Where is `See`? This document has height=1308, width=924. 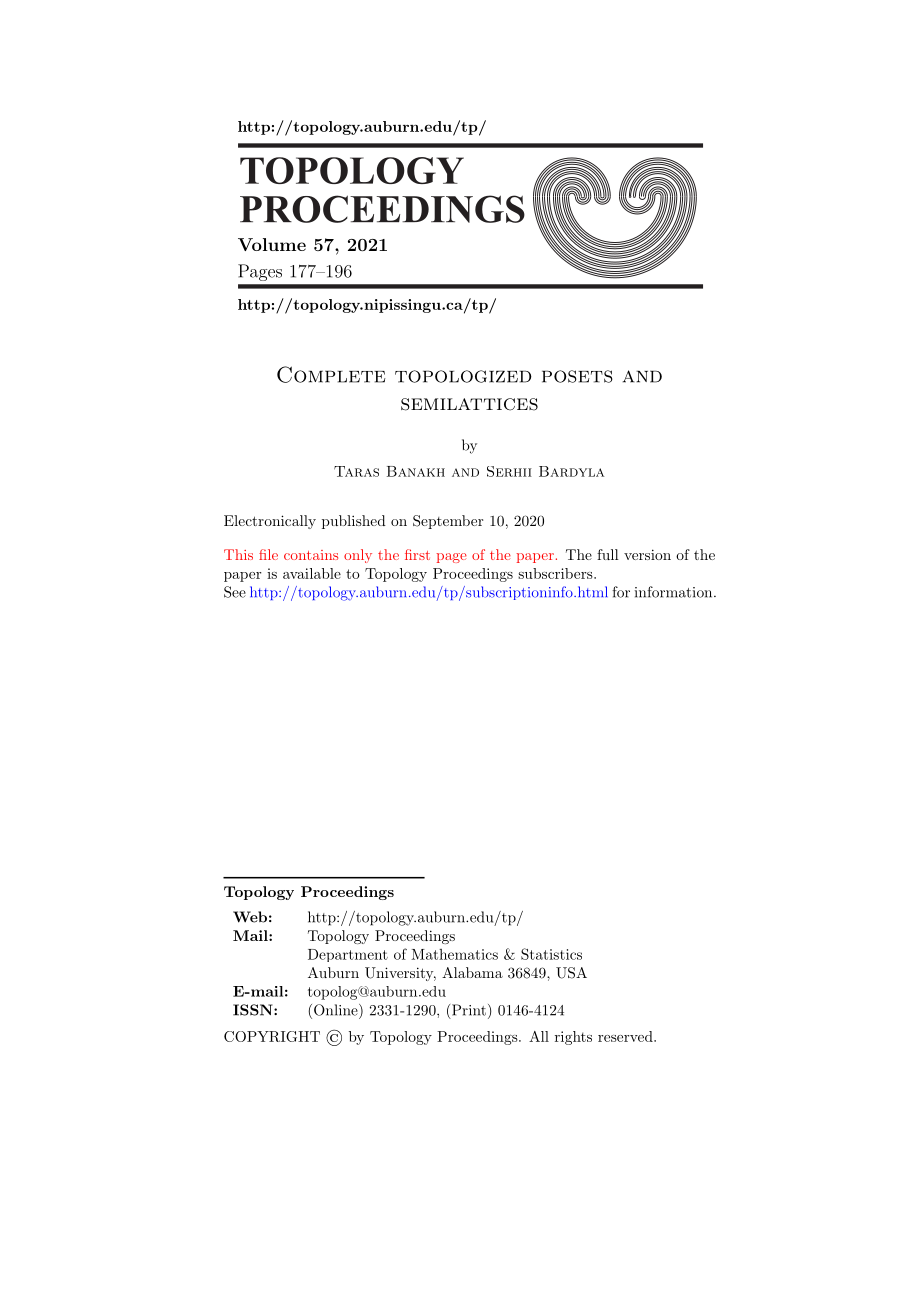 See is located at coordinates (235, 592).
